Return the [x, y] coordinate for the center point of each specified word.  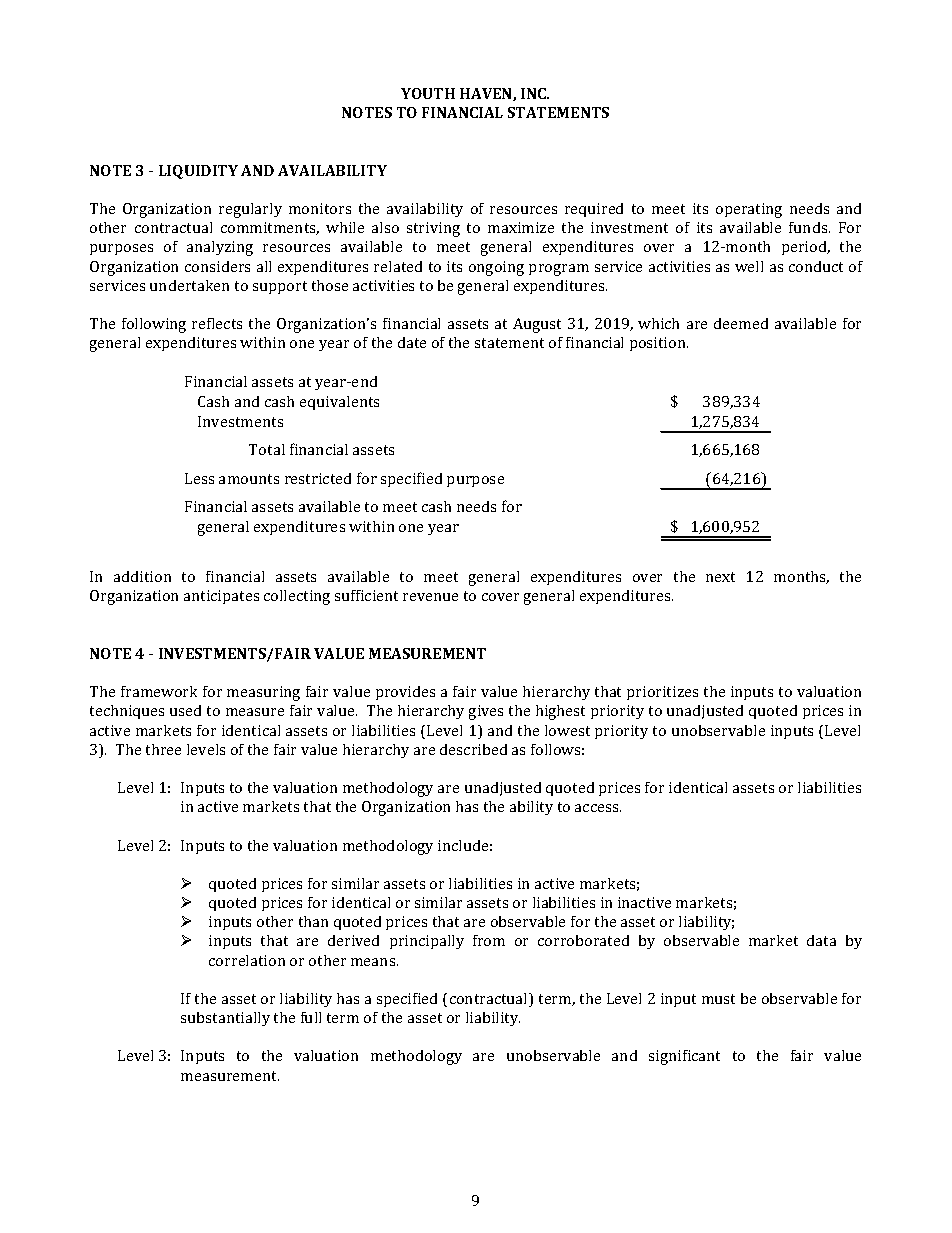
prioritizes [662, 693]
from [489, 940]
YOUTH [428, 93]
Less [199, 478]
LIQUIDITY [198, 172]
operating [749, 210]
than [313, 921]
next [720, 577]
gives [486, 712]
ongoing [496, 268]
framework [159, 691]
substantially [225, 1019]
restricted [318, 478]
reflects [217, 323]
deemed [741, 323]
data [821, 940]
